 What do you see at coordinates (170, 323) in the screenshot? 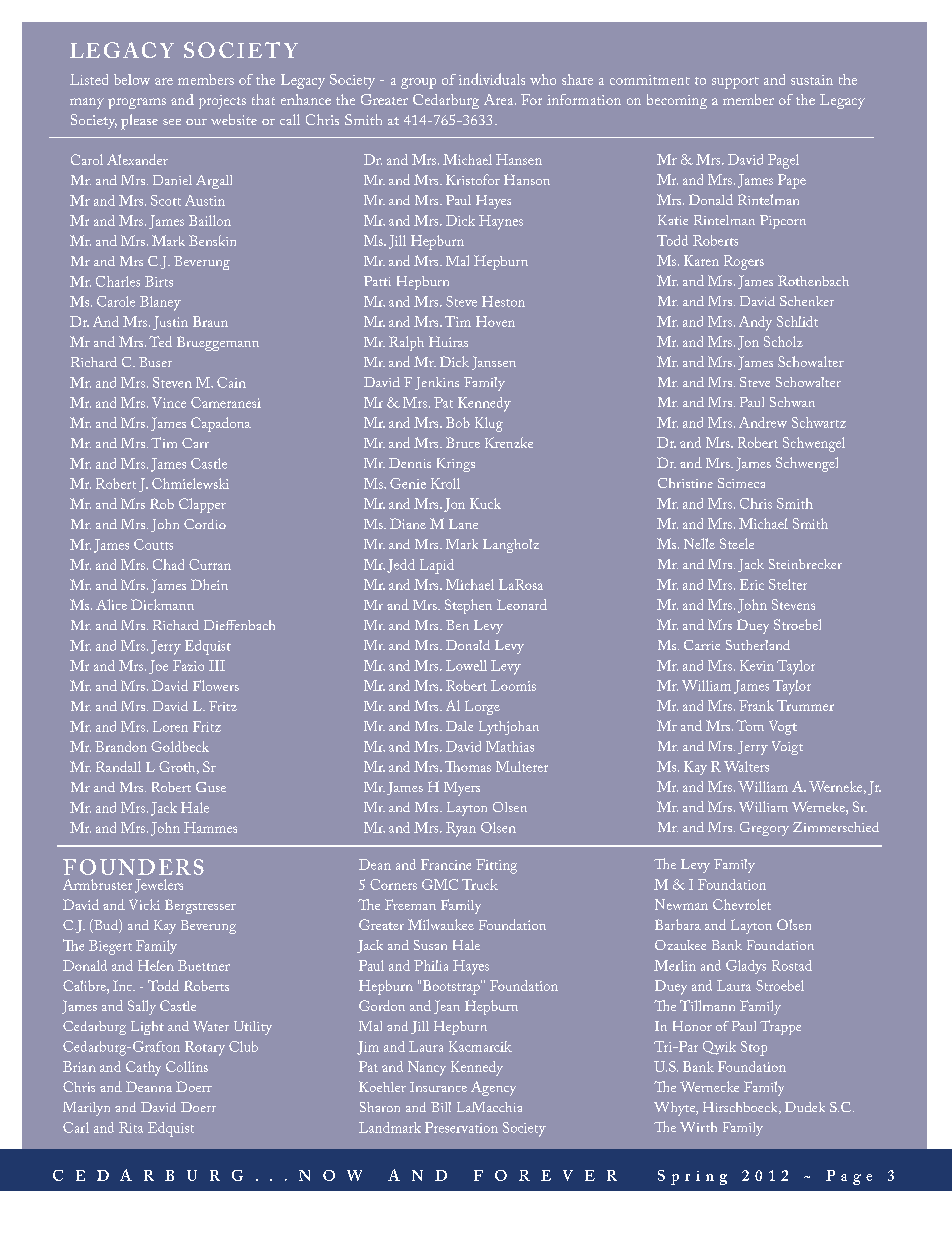
I see `Justin` at bounding box center [170, 323].
